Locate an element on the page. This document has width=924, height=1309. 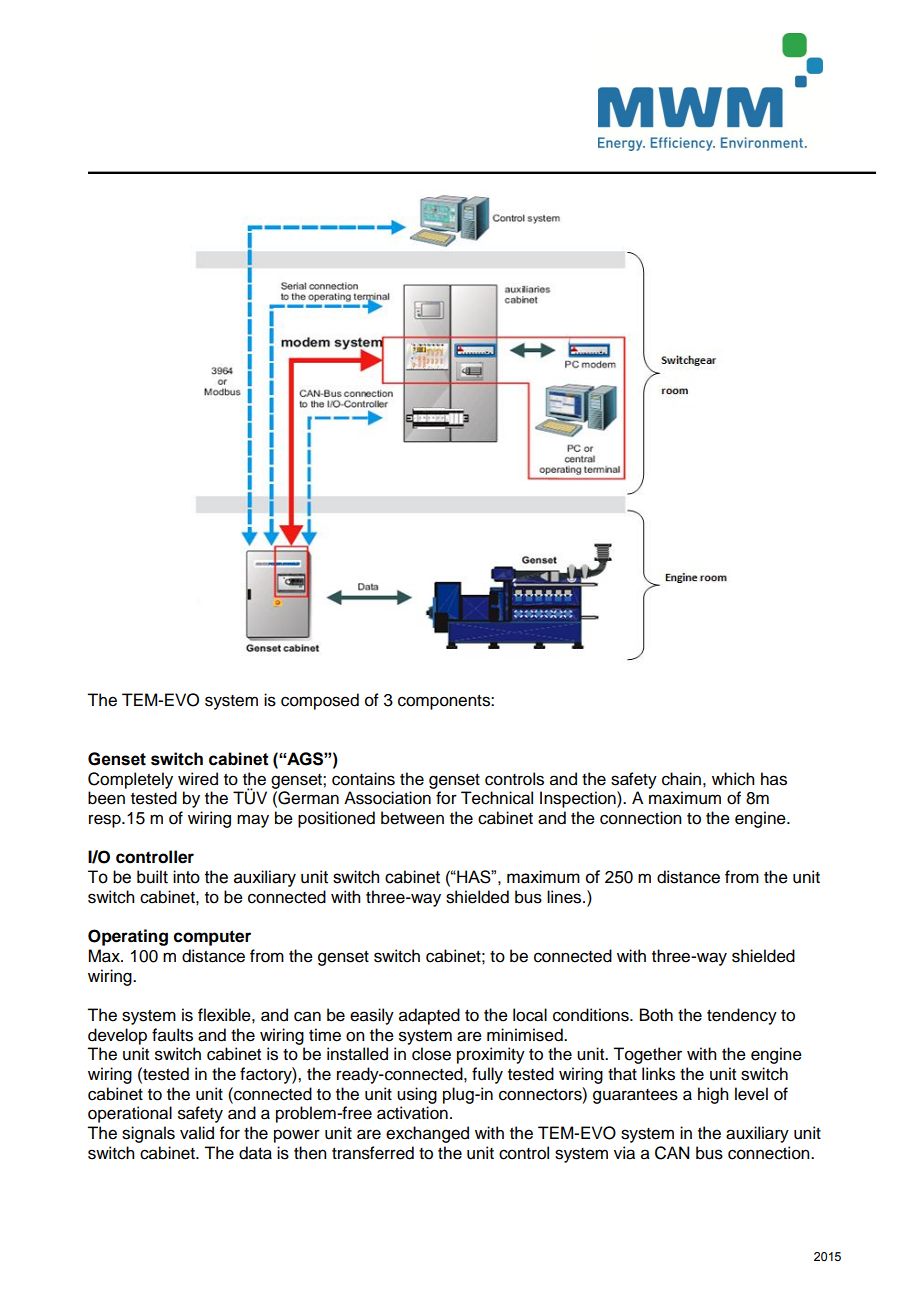
may is located at coordinates (253, 821).
